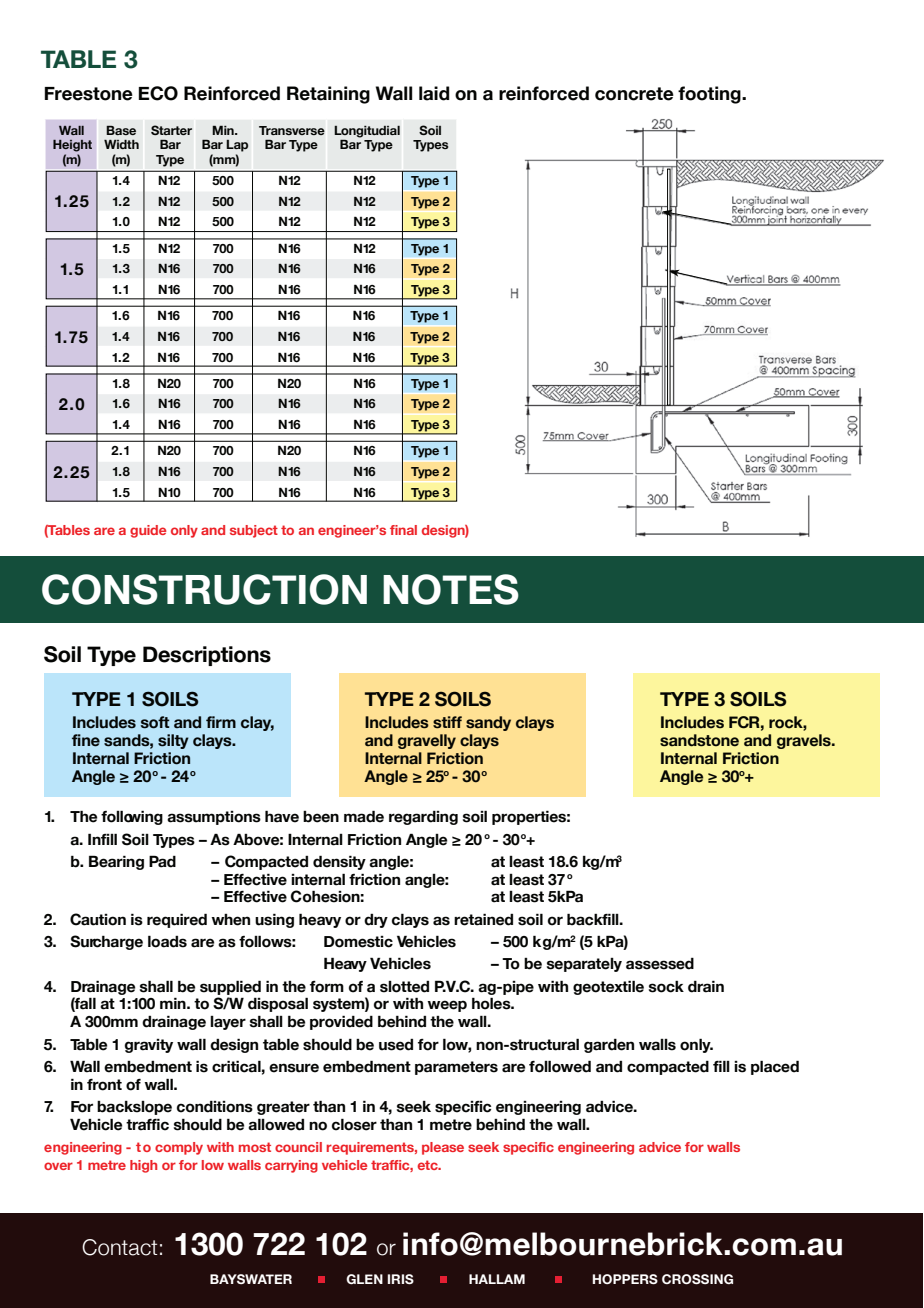 The image size is (924, 1308). I want to click on soft, so click(155, 722).
